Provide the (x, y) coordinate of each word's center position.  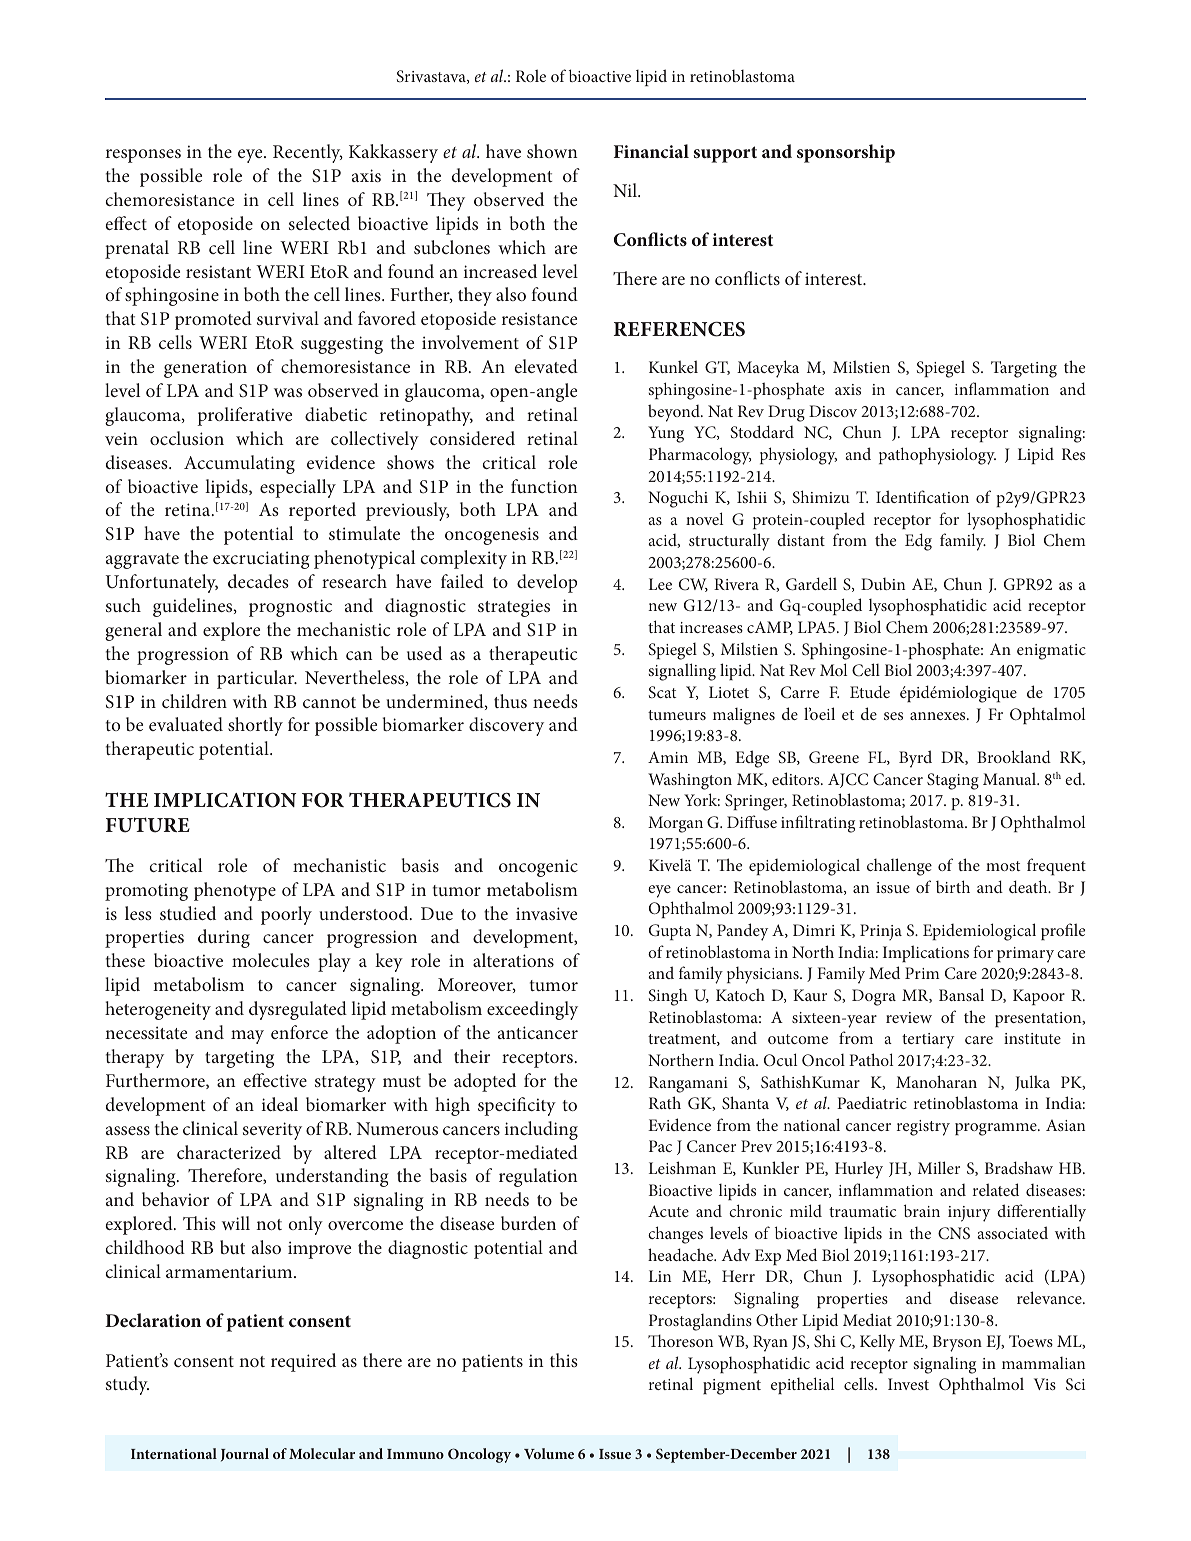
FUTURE (148, 825)
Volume (549, 1453)
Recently (308, 153)
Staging (953, 781)
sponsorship (846, 153)
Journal (245, 1455)
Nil (626, 190)
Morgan (675, 824)
